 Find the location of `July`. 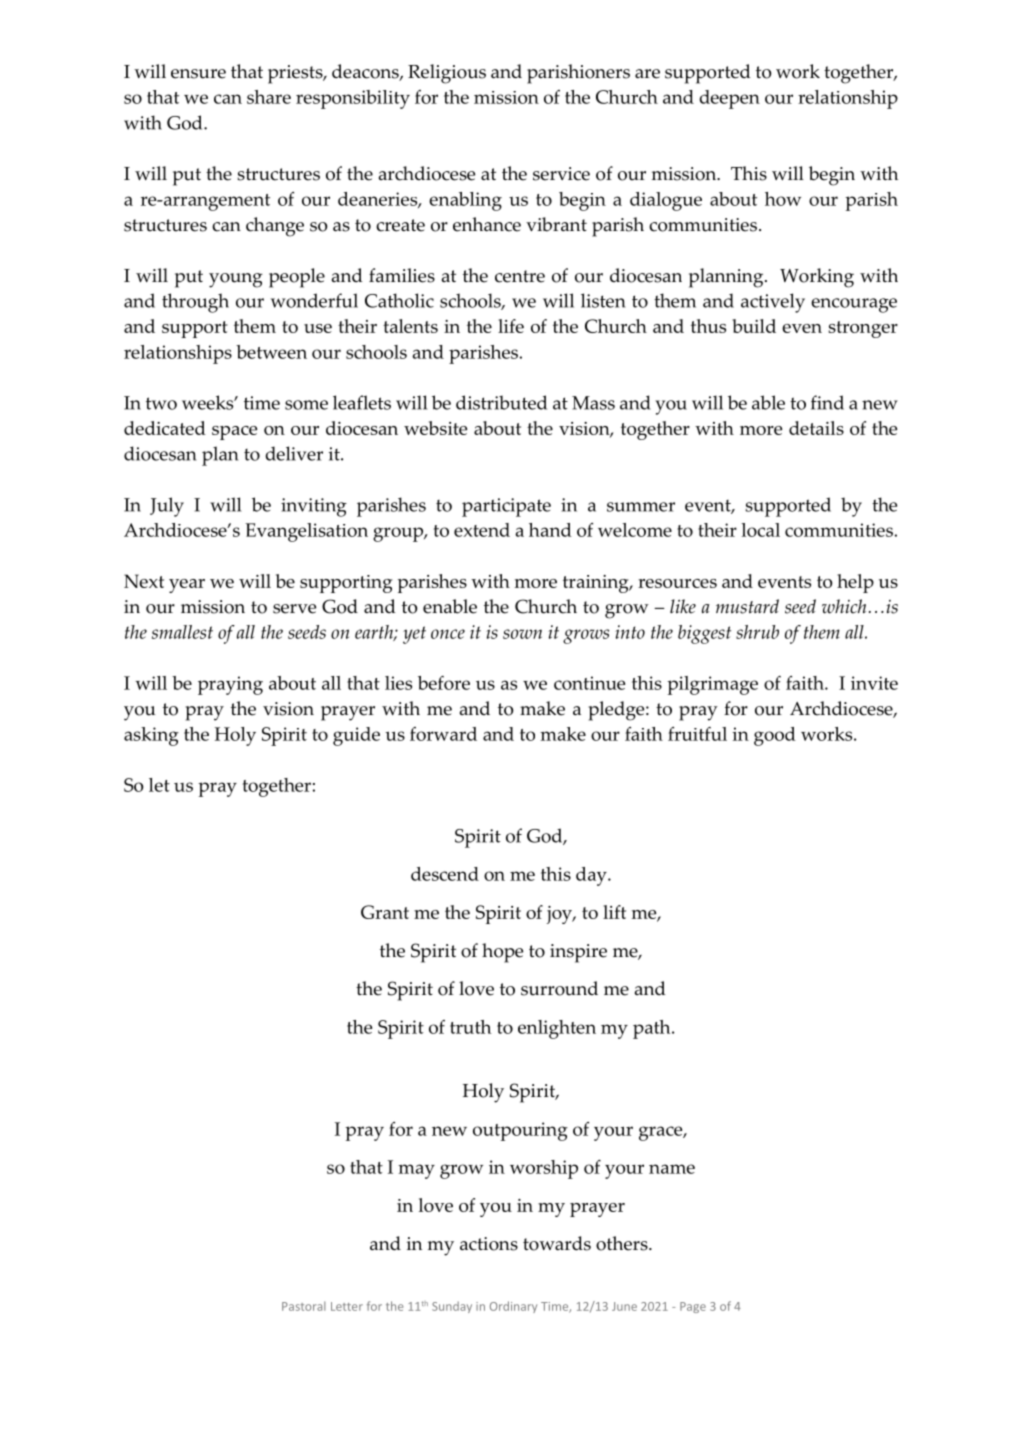

July is located at coordinates (167, 507).
